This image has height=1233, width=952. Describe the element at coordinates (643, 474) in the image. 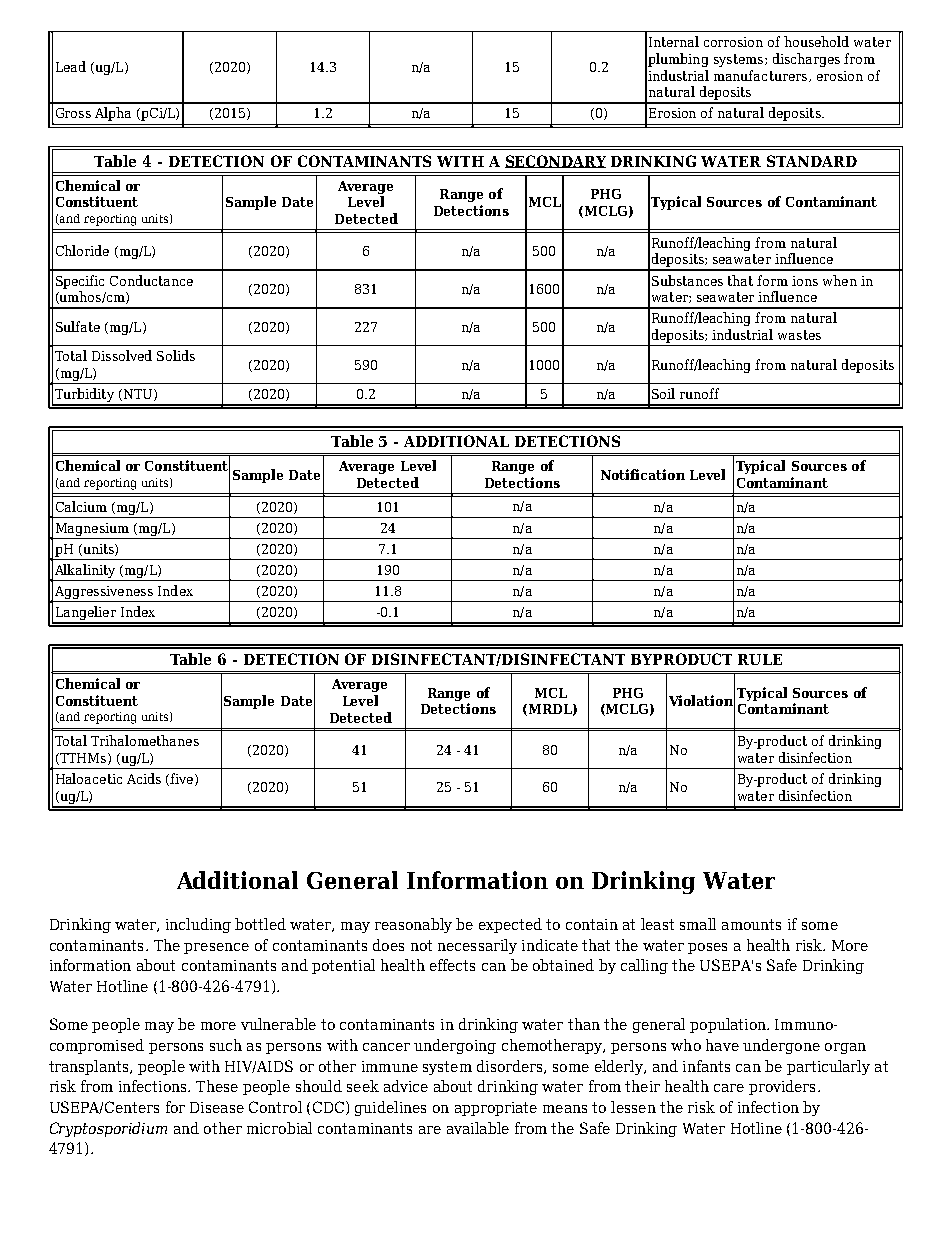

I see `Notification` at that location.
